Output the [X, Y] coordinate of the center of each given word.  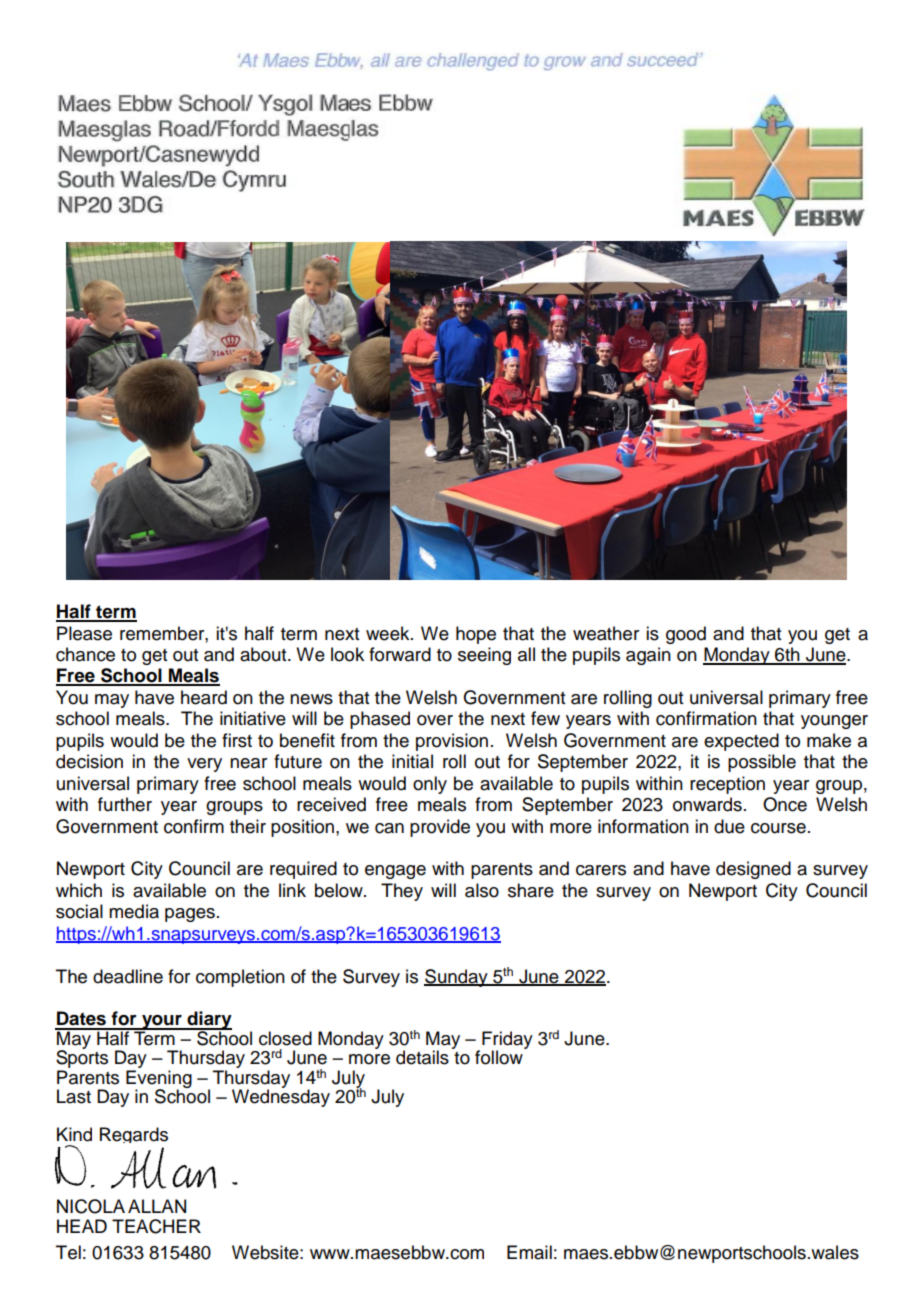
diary [208, 1021]
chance [85, 654]
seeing [484, 656]
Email [529, 1252]
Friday [507, 1041]
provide [440, 828]
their [248, 826]
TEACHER [156, 1226]
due [729, 826]
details [422, 1057]
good [686, 635]
